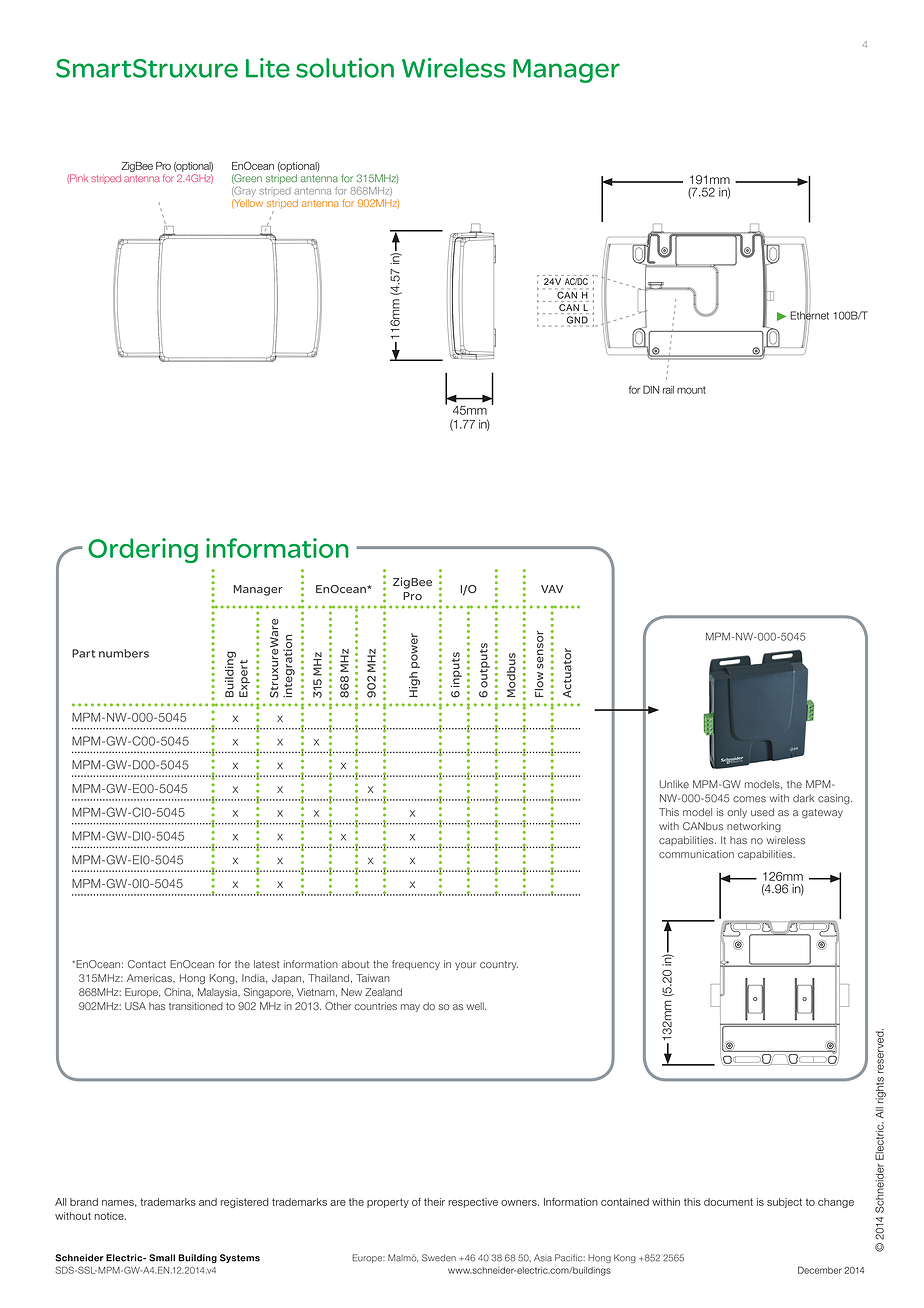 The width and height of the screenshot is (924, 1308). What do you see at coordinates (465, 966) in the screenshot?
I see `your` at bounding box center [465, 966].
